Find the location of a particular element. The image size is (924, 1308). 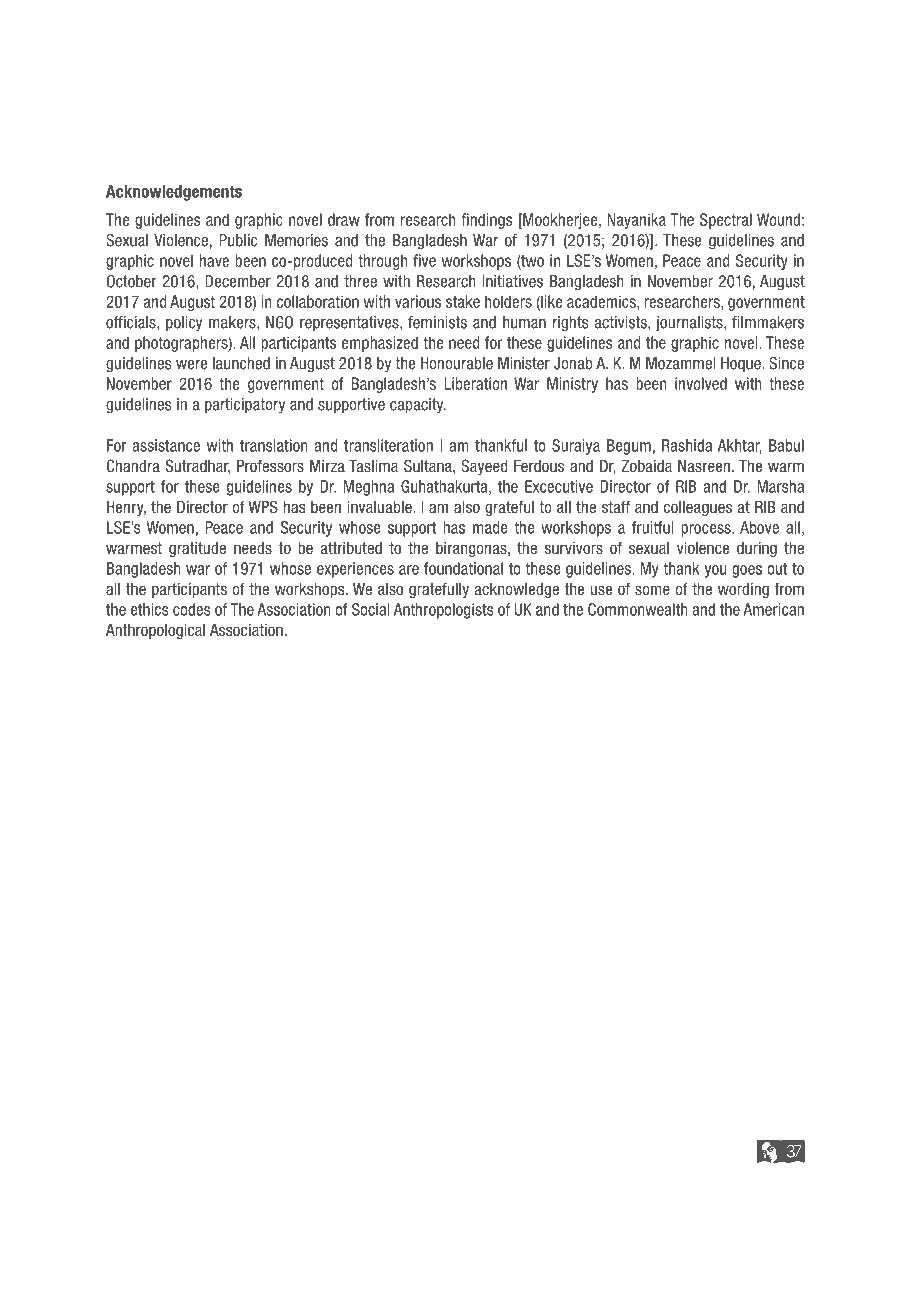

participatory is located at coordinates (245, 406).
